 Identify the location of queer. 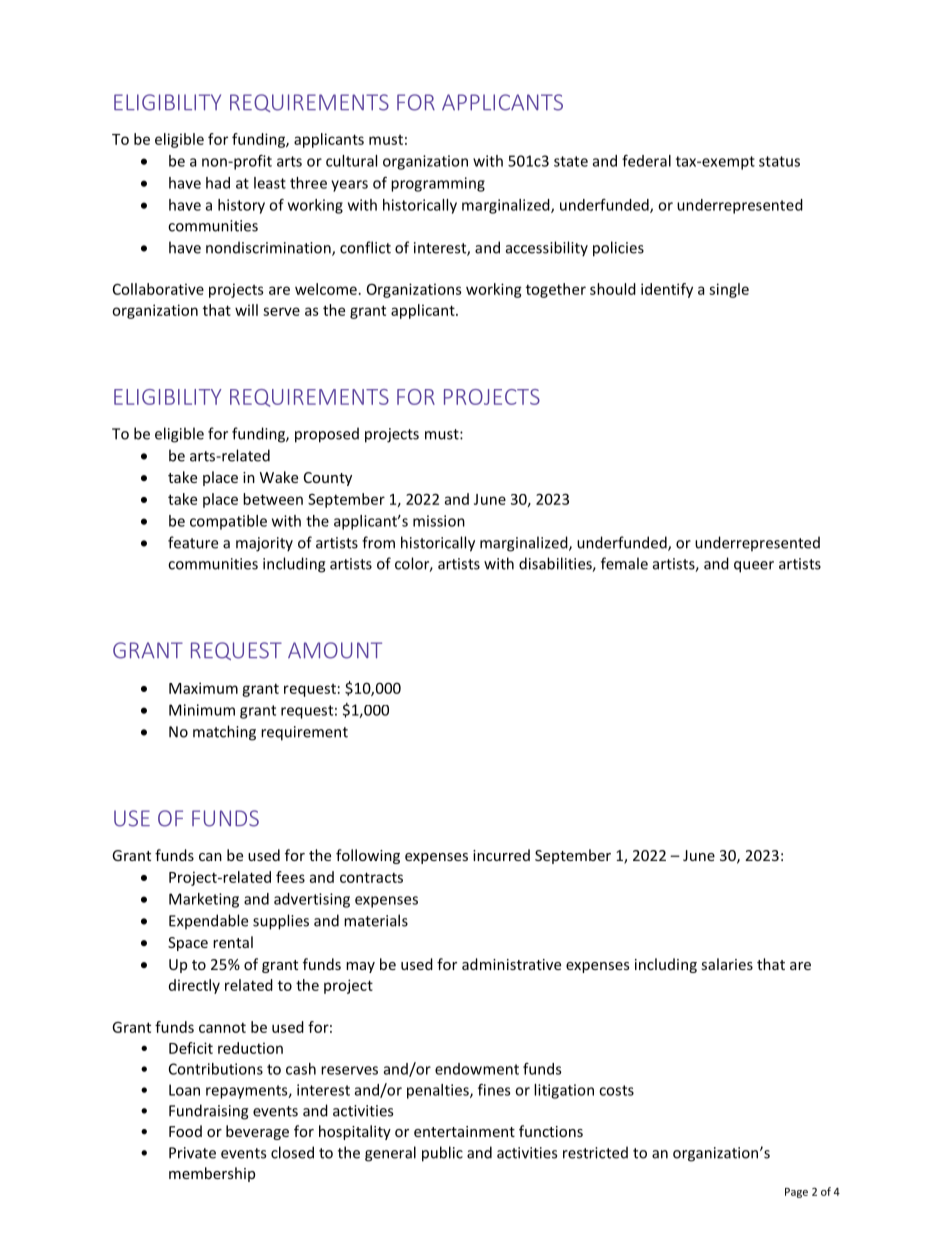
(754, 567).
